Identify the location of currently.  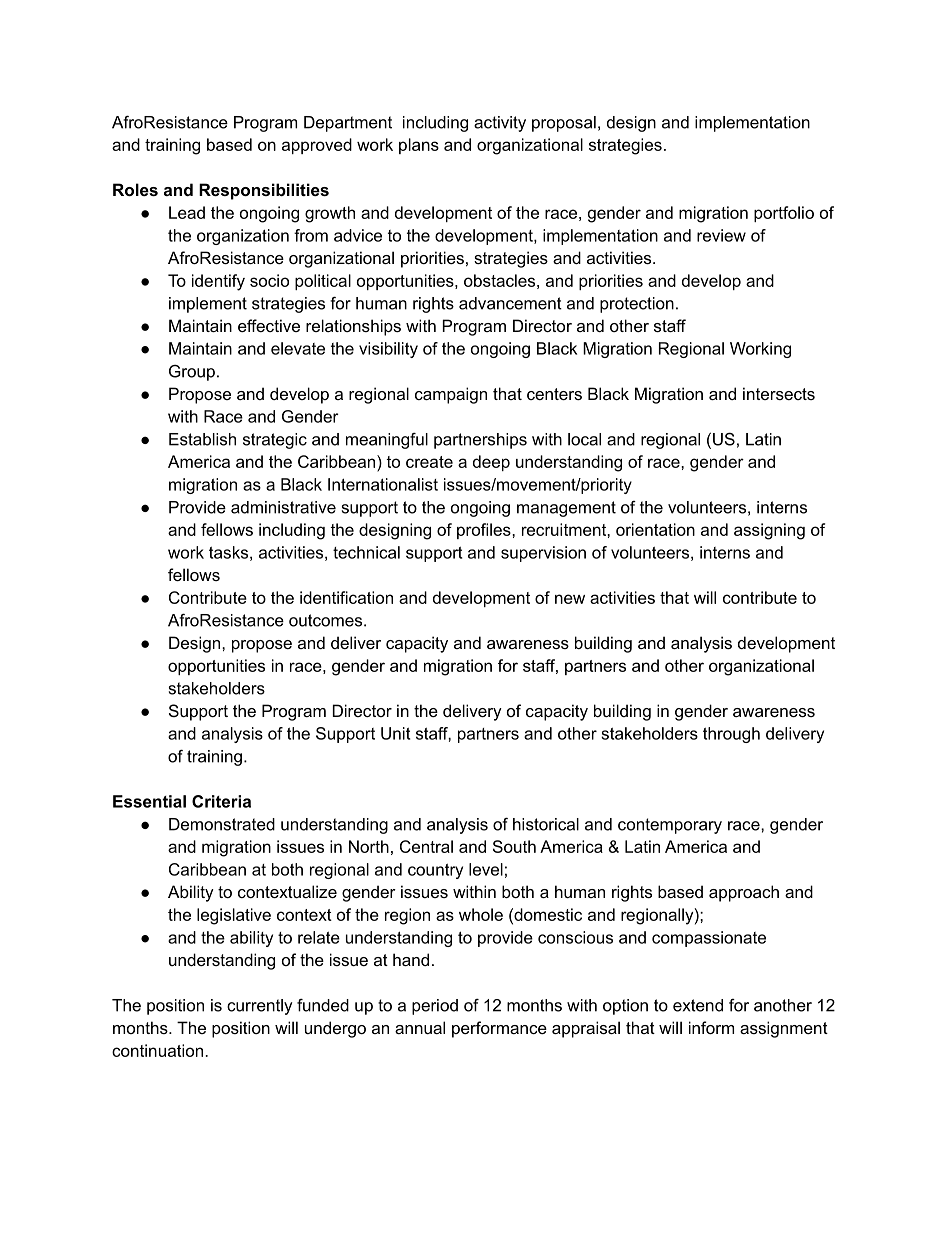
(259, 1007).
